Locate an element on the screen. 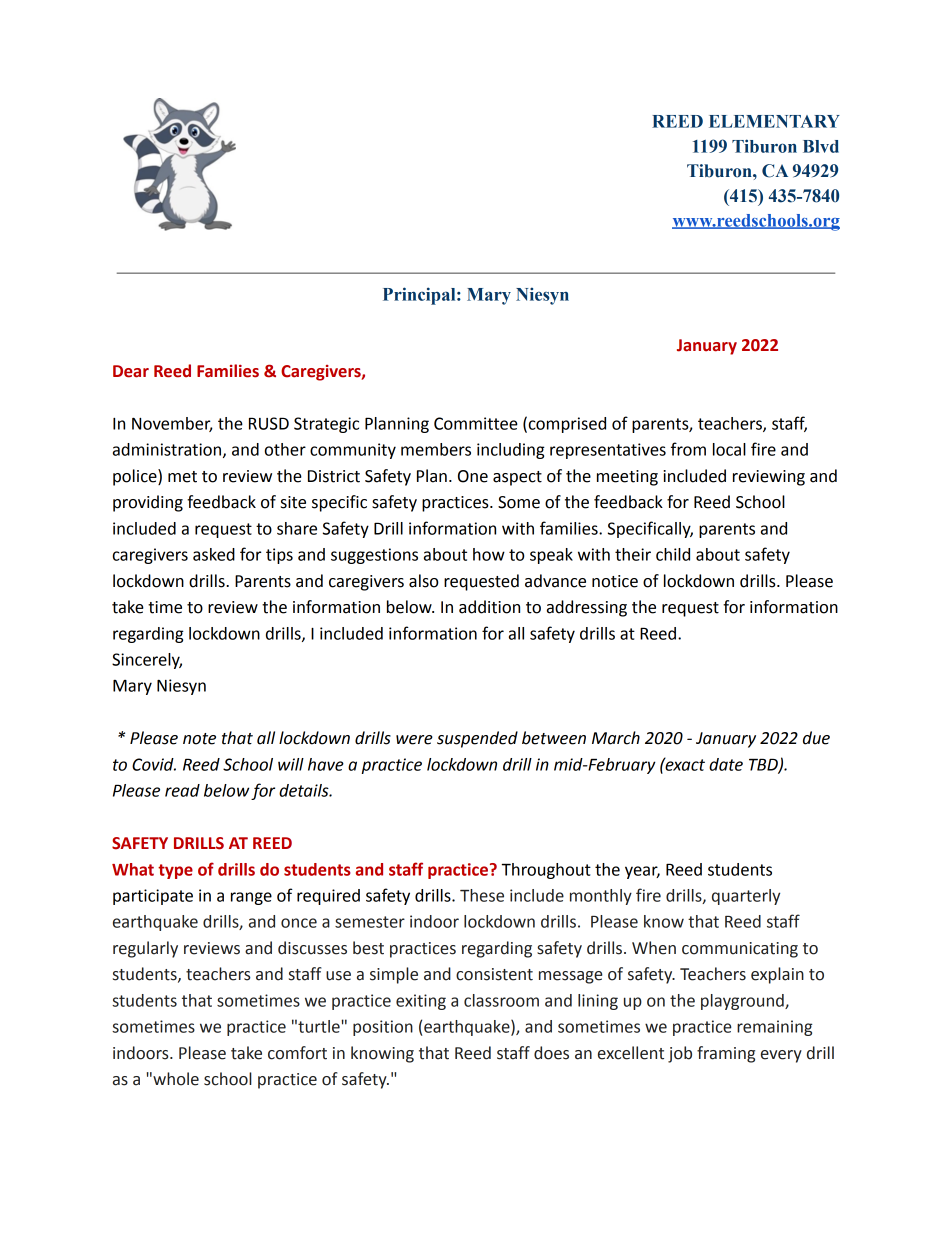 The height and width of the screenshot is (1233, 952). comfort is located at coordinates (297, 1053).
